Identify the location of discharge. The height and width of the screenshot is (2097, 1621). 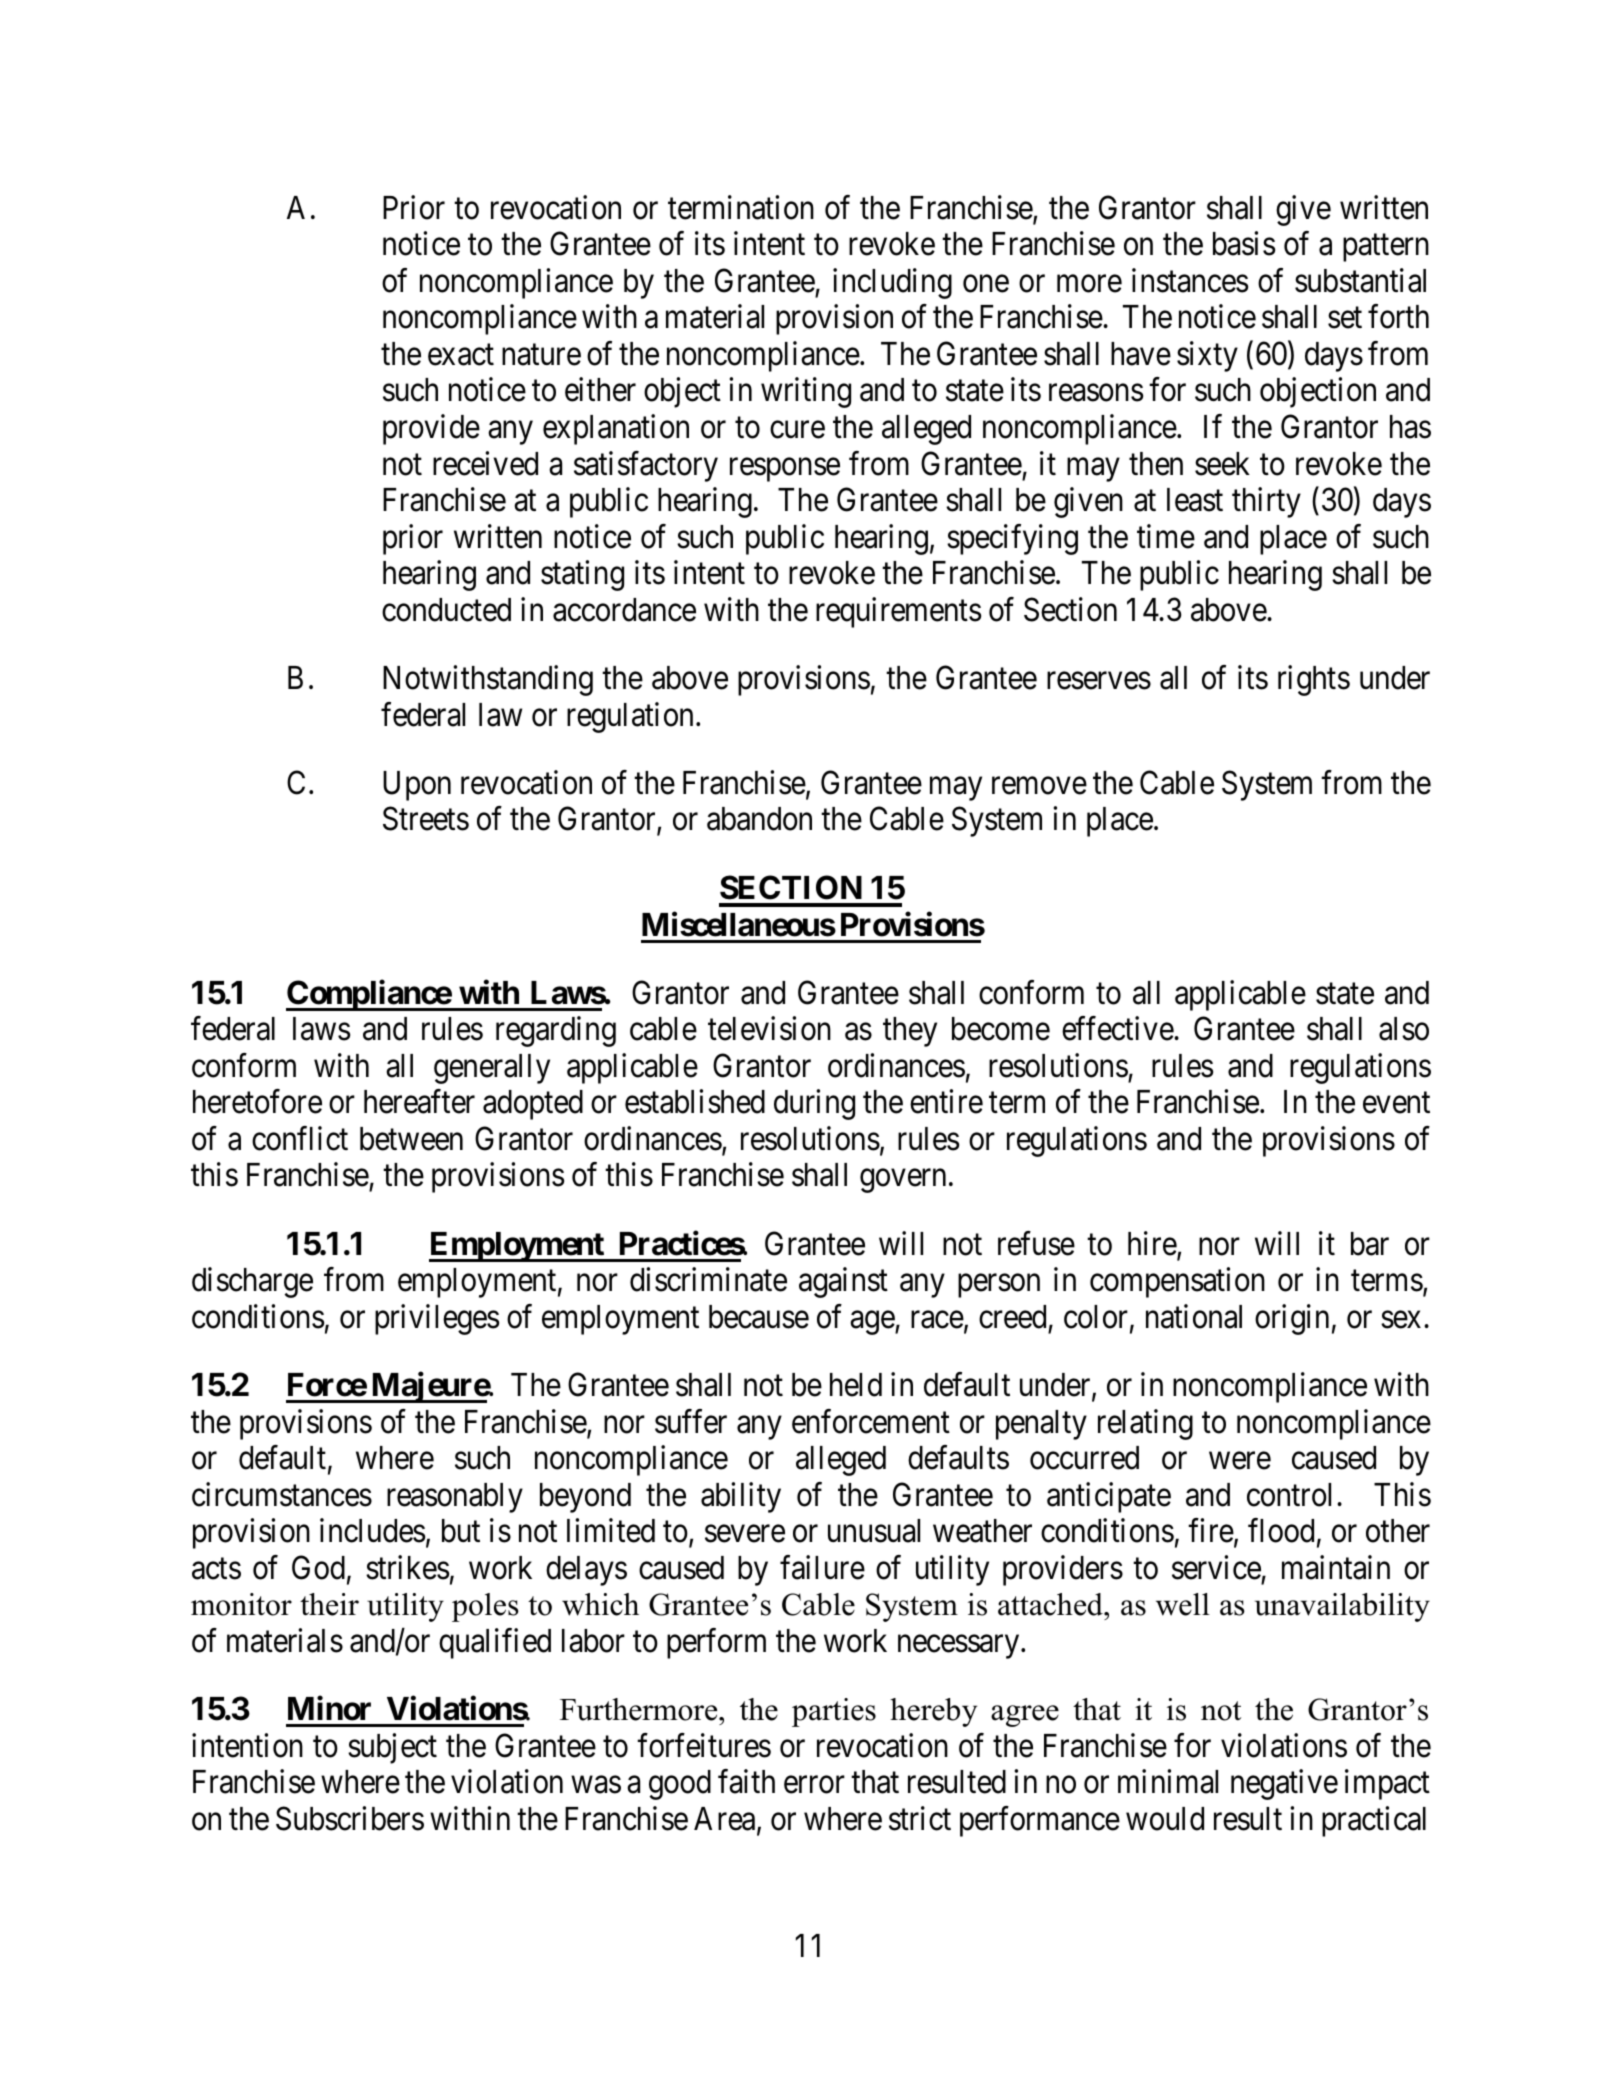
(252, 1283).
